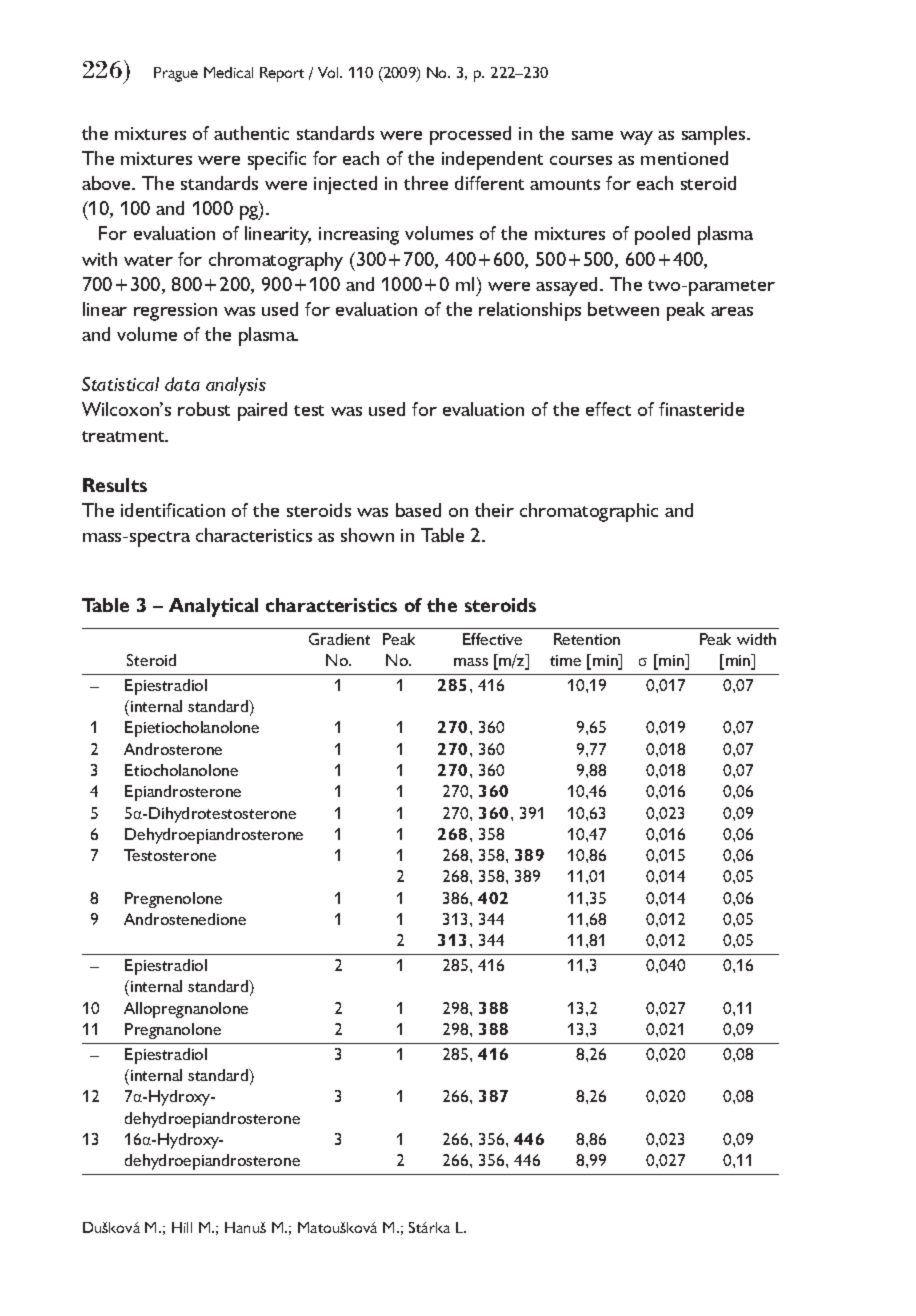 The width and height of the screenshot is (916, 1316). Describe the element at coordinates (185, 919) in the screenshot. I see `Androstenedione` at that location.
